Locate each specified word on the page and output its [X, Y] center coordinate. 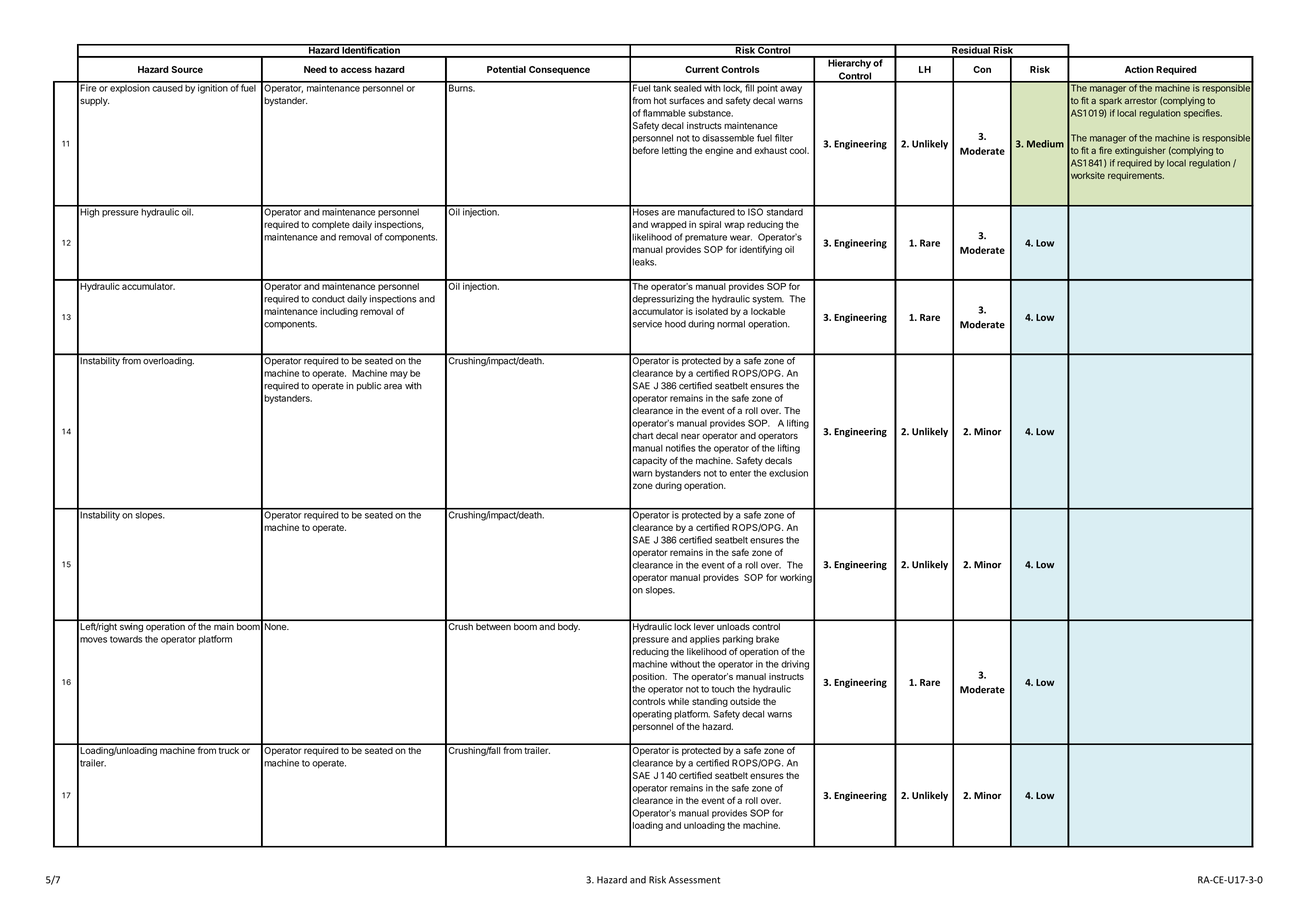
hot [660, 100]
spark [1110, 101]
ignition [212, 88]
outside [745, 701]
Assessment [694, 880]
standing [710, 702]
